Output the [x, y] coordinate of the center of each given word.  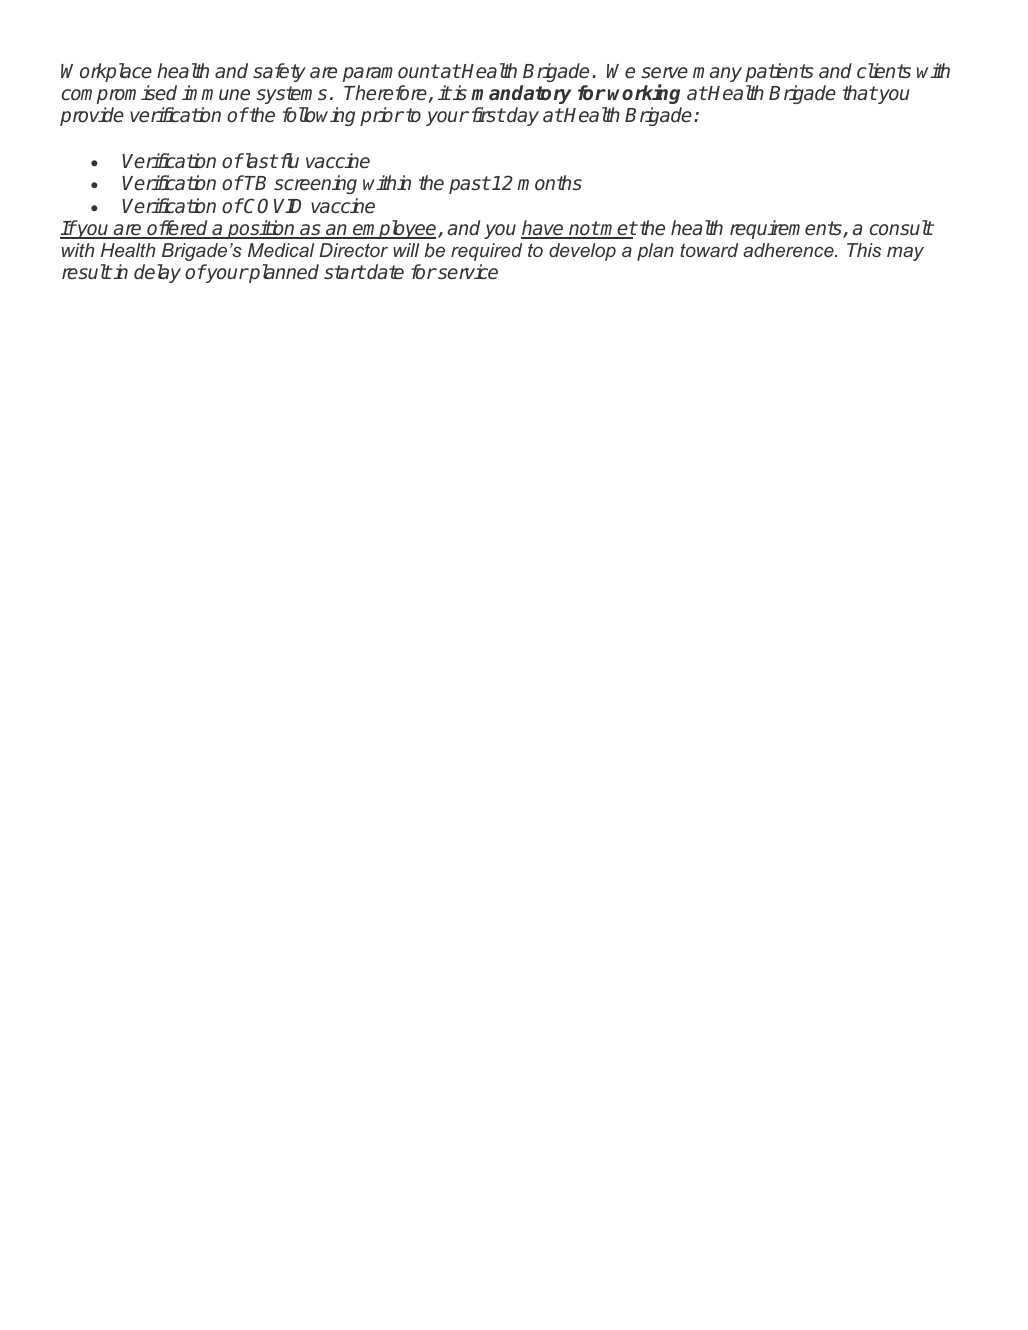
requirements [787, 229]
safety [279, 72]
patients [779, 72]
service [467, 272]
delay [157, 273]
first [488, 115]
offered [178, 229]
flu [290, 160]
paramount [391, 73]
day [522, 116]
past [469, 185]
